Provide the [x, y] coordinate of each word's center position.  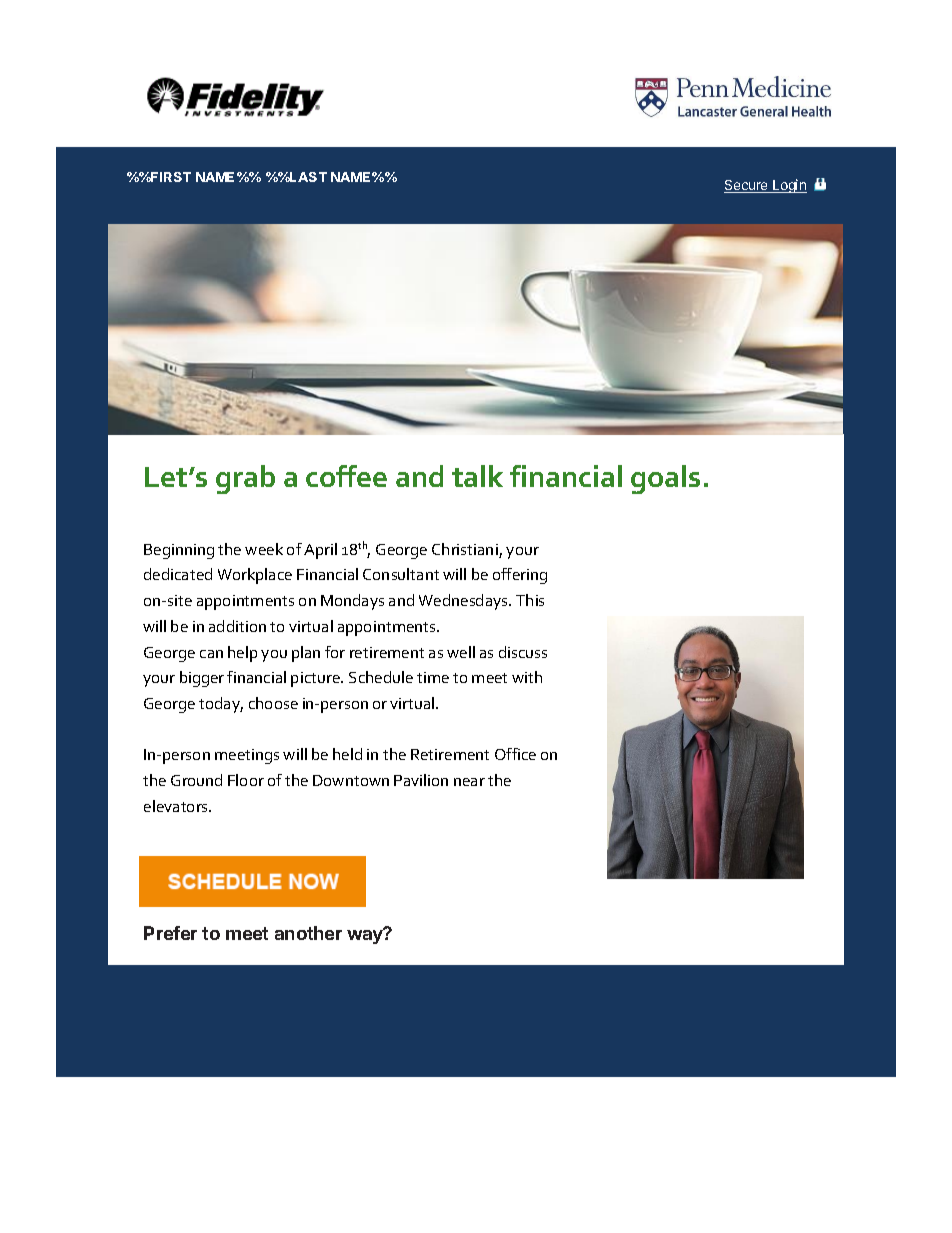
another [308, 933]
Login [789, 186]
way [366, 936]
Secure [747, 186]
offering [520, 576]
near [469, 782]
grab [245, 479]
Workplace [255, 576]
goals [665, 479]
